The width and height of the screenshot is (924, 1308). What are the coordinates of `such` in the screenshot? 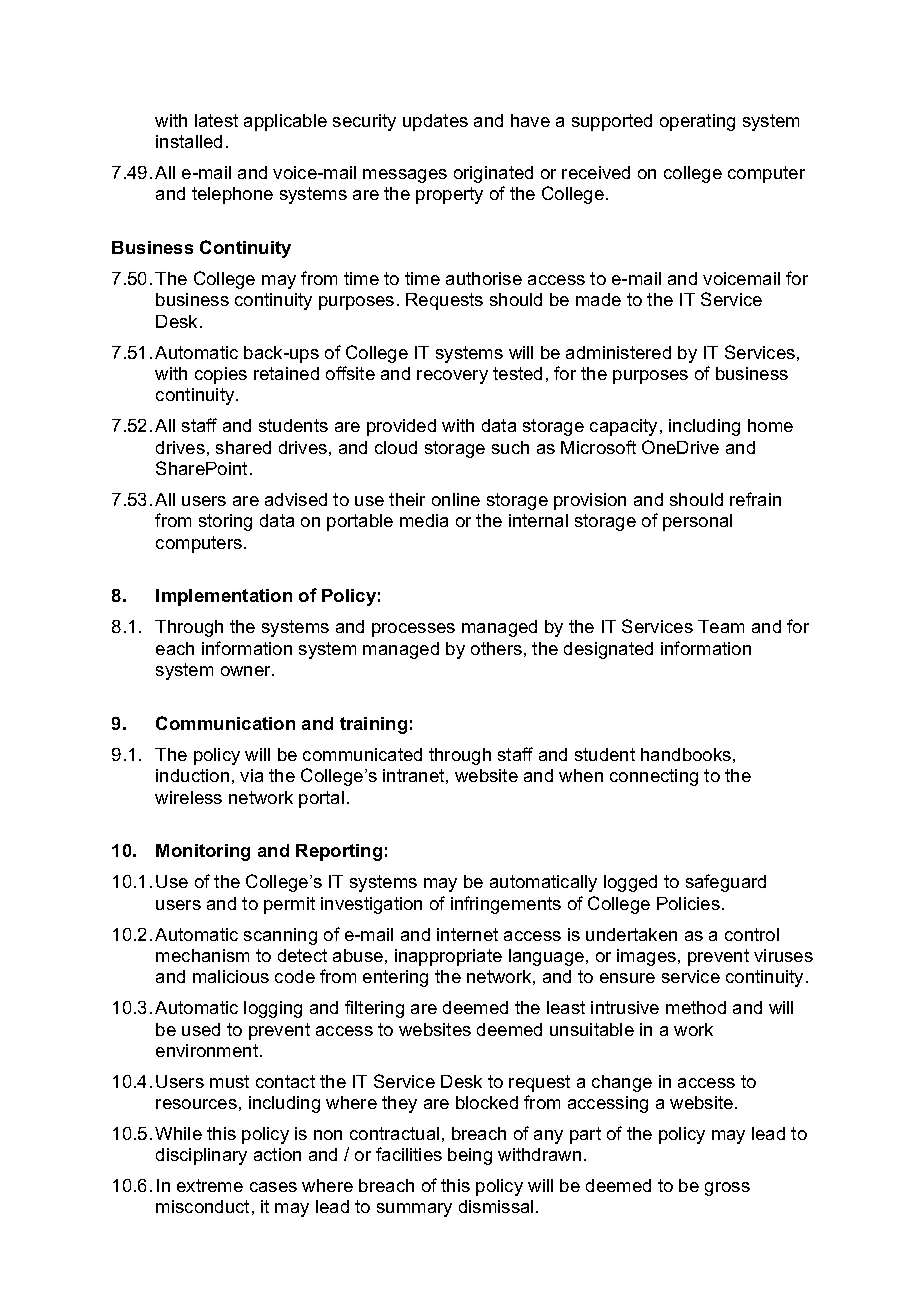 It's located at (510, 447).
